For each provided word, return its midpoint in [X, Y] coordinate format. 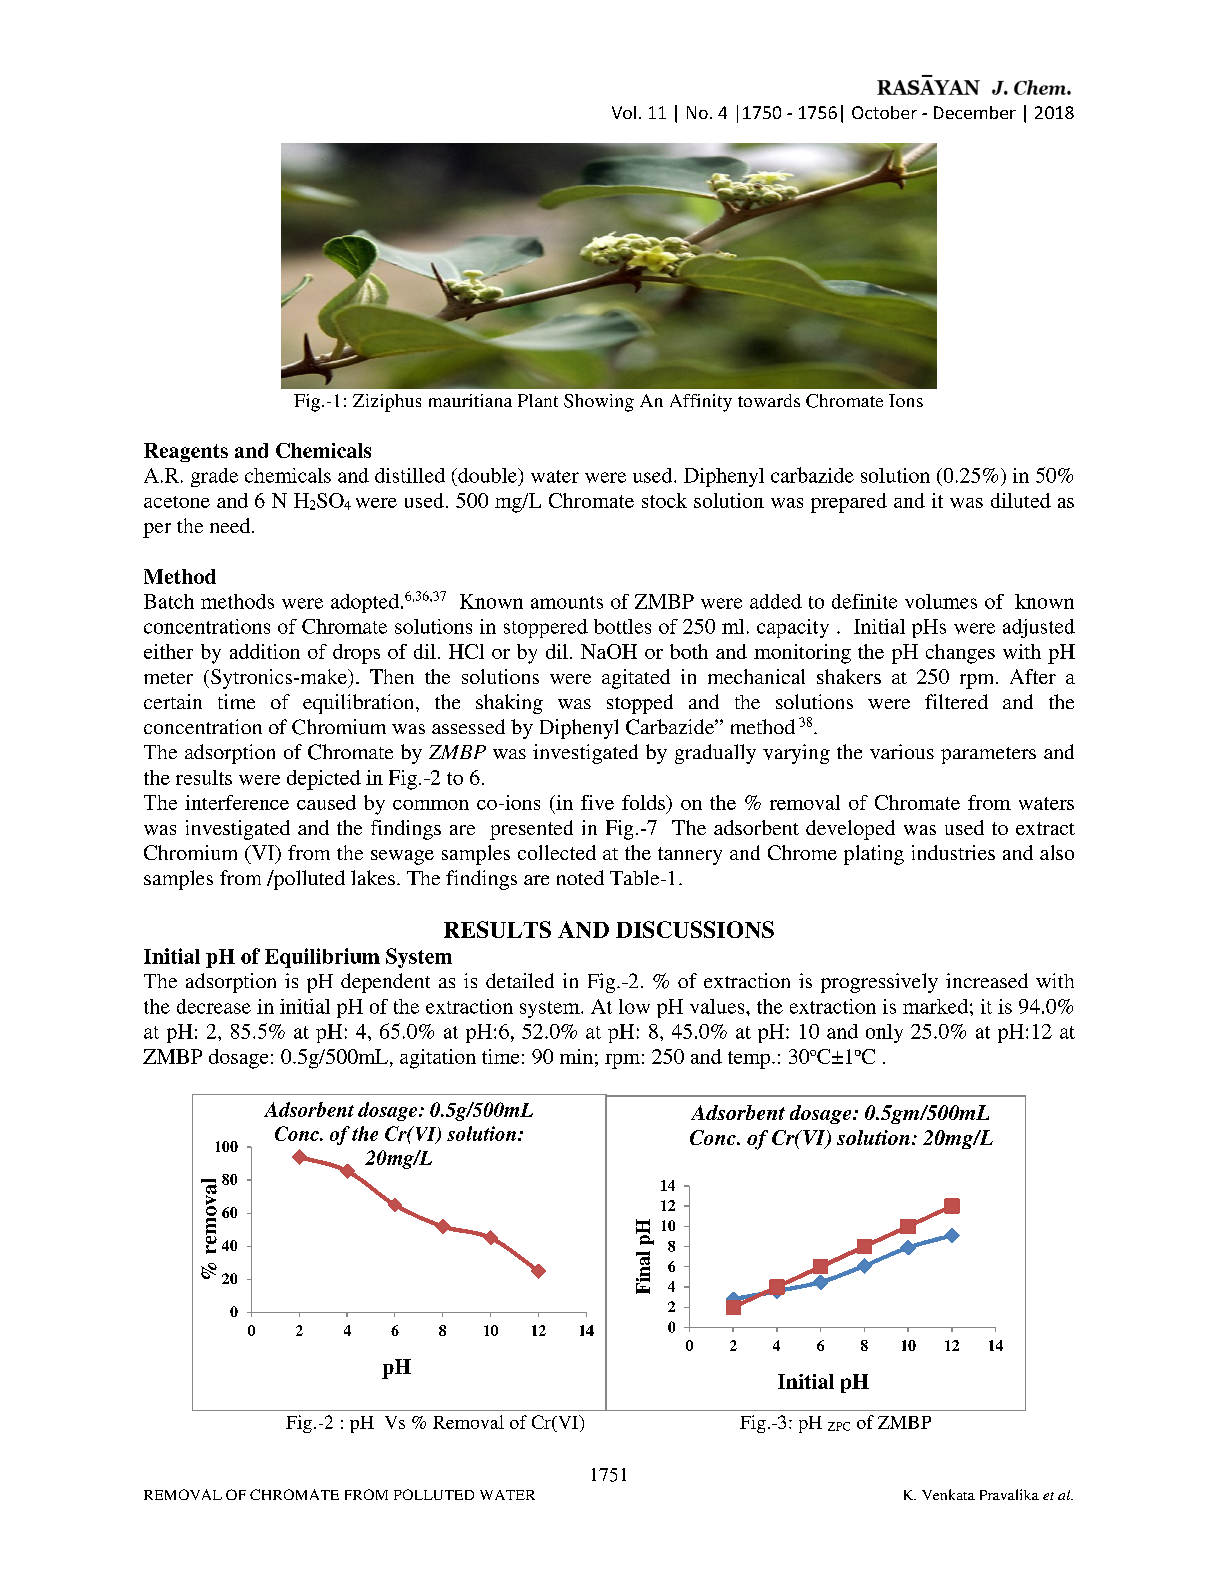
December [975, 112]
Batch [169, 601]
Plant [538, 400]
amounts [567, 602]
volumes [941, 601]
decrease [214, 1006]
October [884, 112]
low [634, 1006]
